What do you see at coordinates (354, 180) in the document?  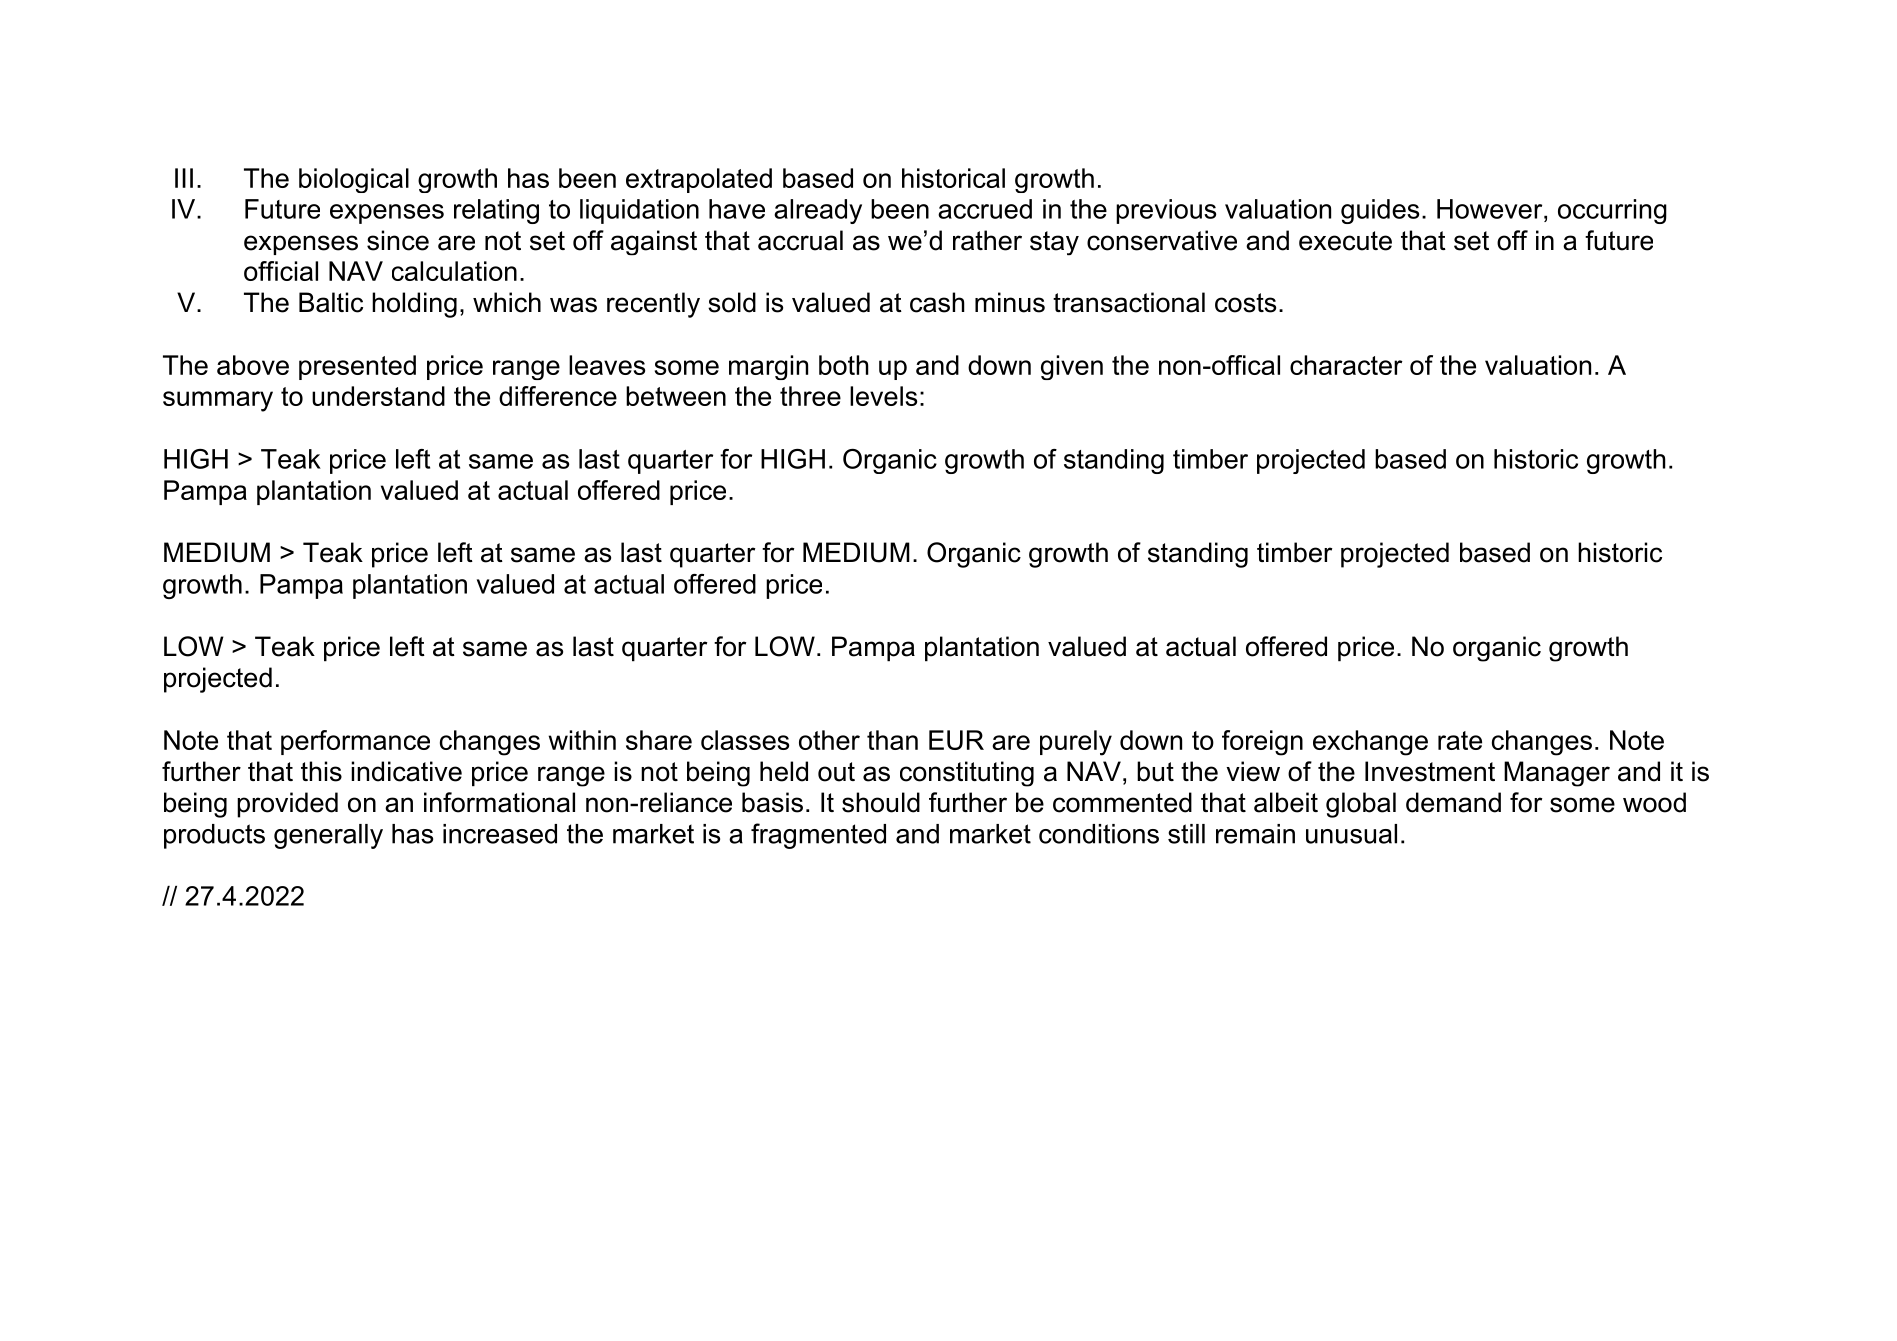 I see `biological` at bounding box center [354, 180].
